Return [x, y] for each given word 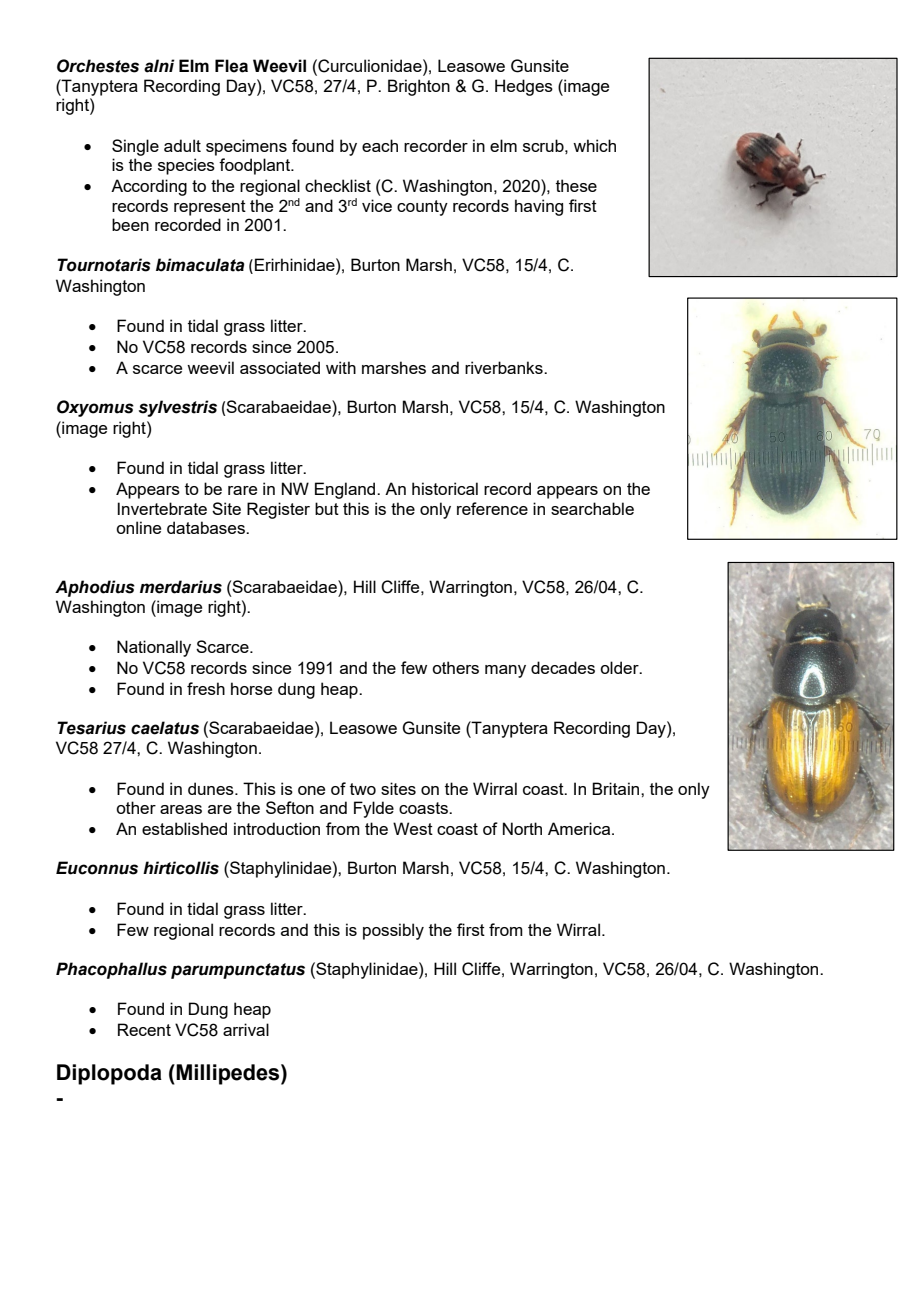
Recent [144, 1029]
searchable [592, 508]
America [580, 828]
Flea [231, 66]
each [380, 145]
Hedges [524, 87]
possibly [393, 931]
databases [207, 527]
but [327, 508]
